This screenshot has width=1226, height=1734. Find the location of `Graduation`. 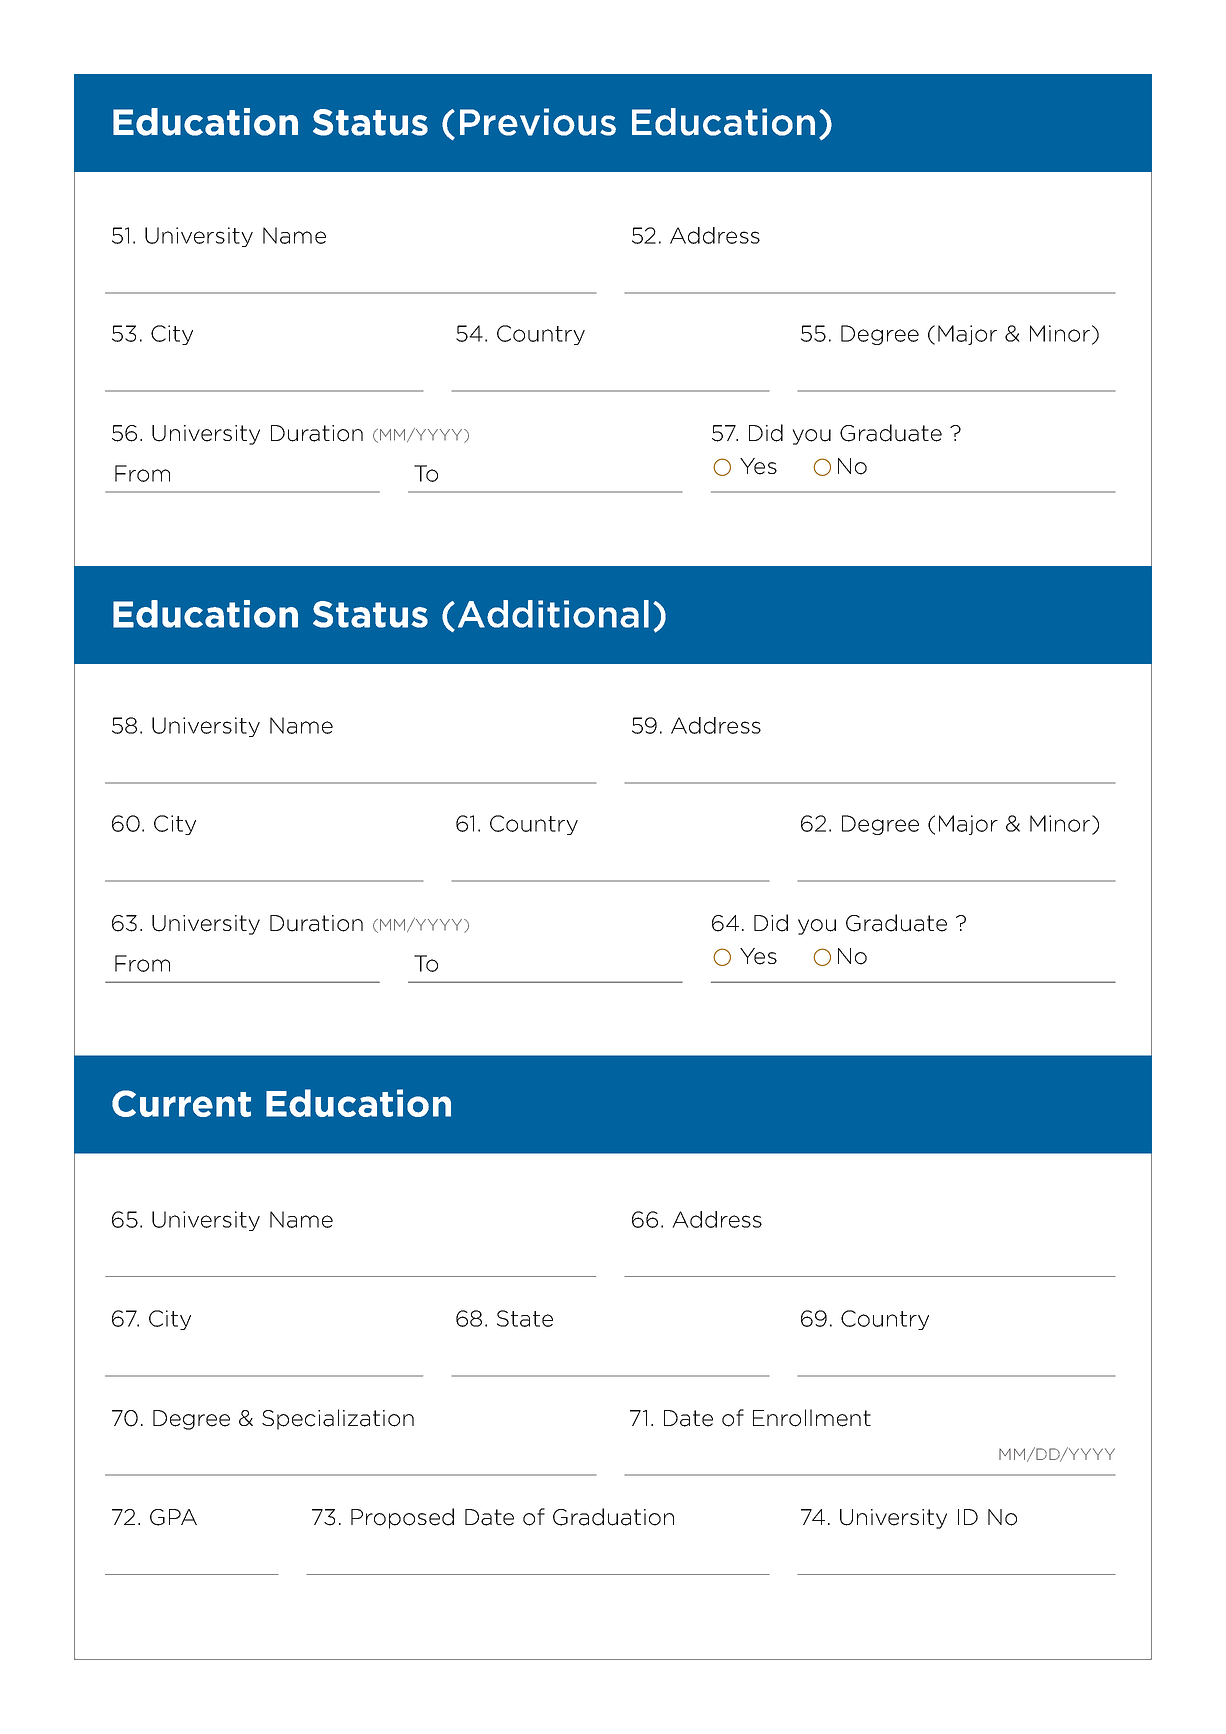

Graduation is located at coordinates (613, 1517).
